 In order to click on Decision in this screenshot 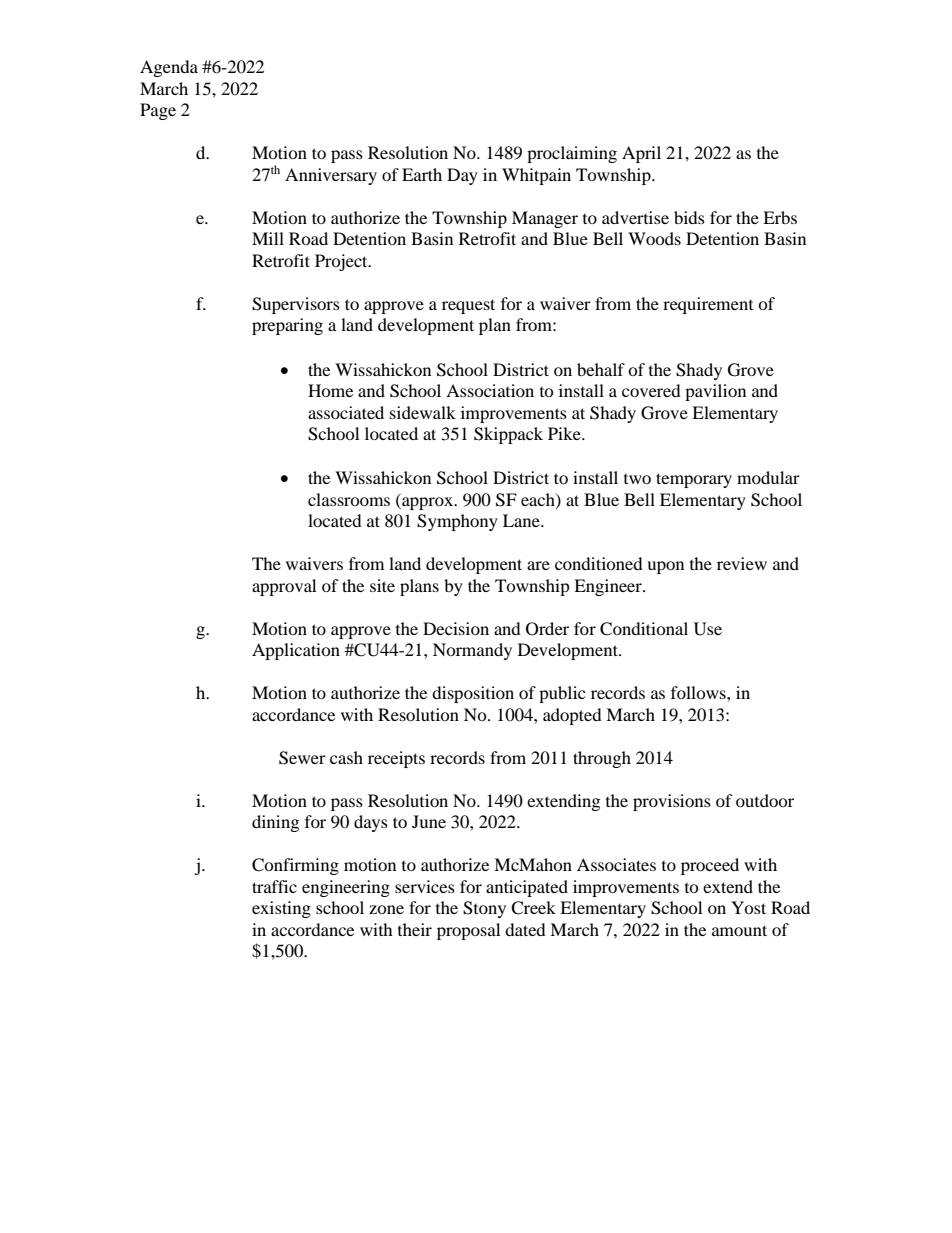, I will do `click(456, 628)`.
